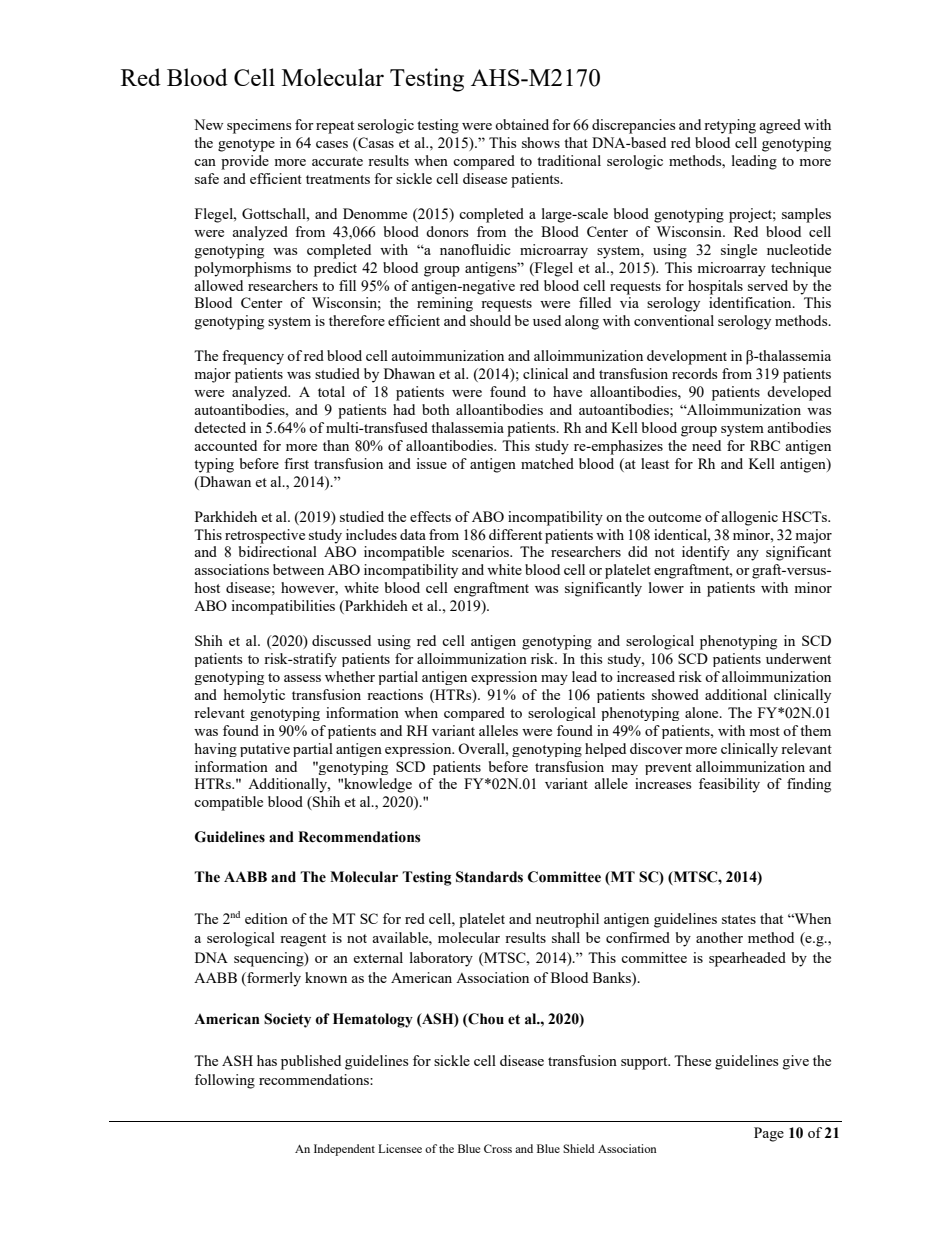  I want to click on feasibility, so click(729, 785).
